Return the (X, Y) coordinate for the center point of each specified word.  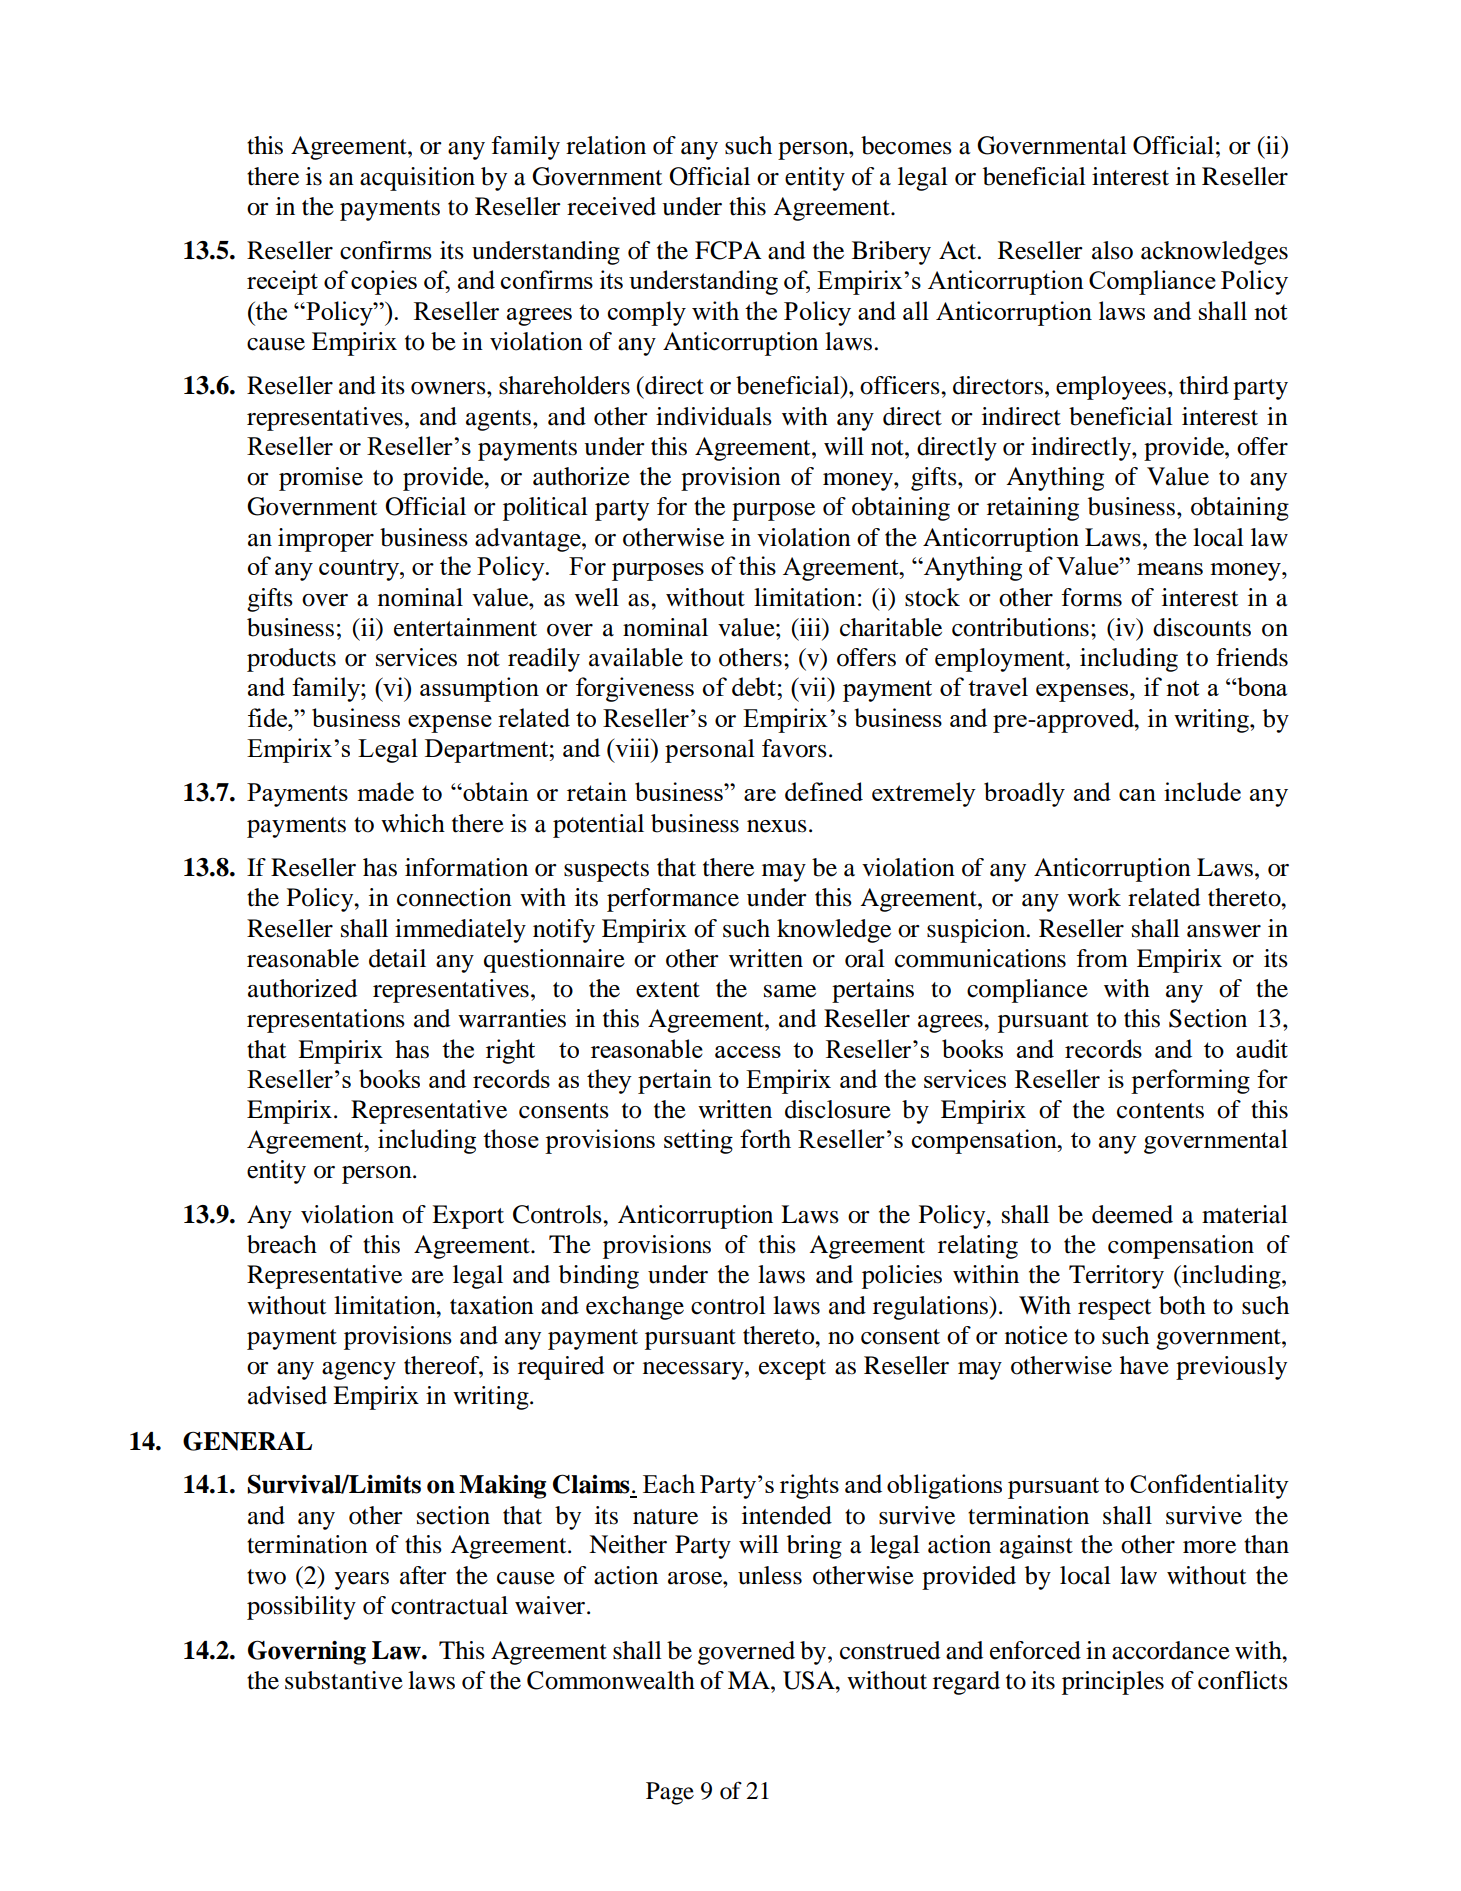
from (1102, 958)
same (790, 991)
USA (810, 1680)
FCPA (728, 250)
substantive (344, 1680)
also (1112, 250)
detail (397, 958)
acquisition (417, 179)
